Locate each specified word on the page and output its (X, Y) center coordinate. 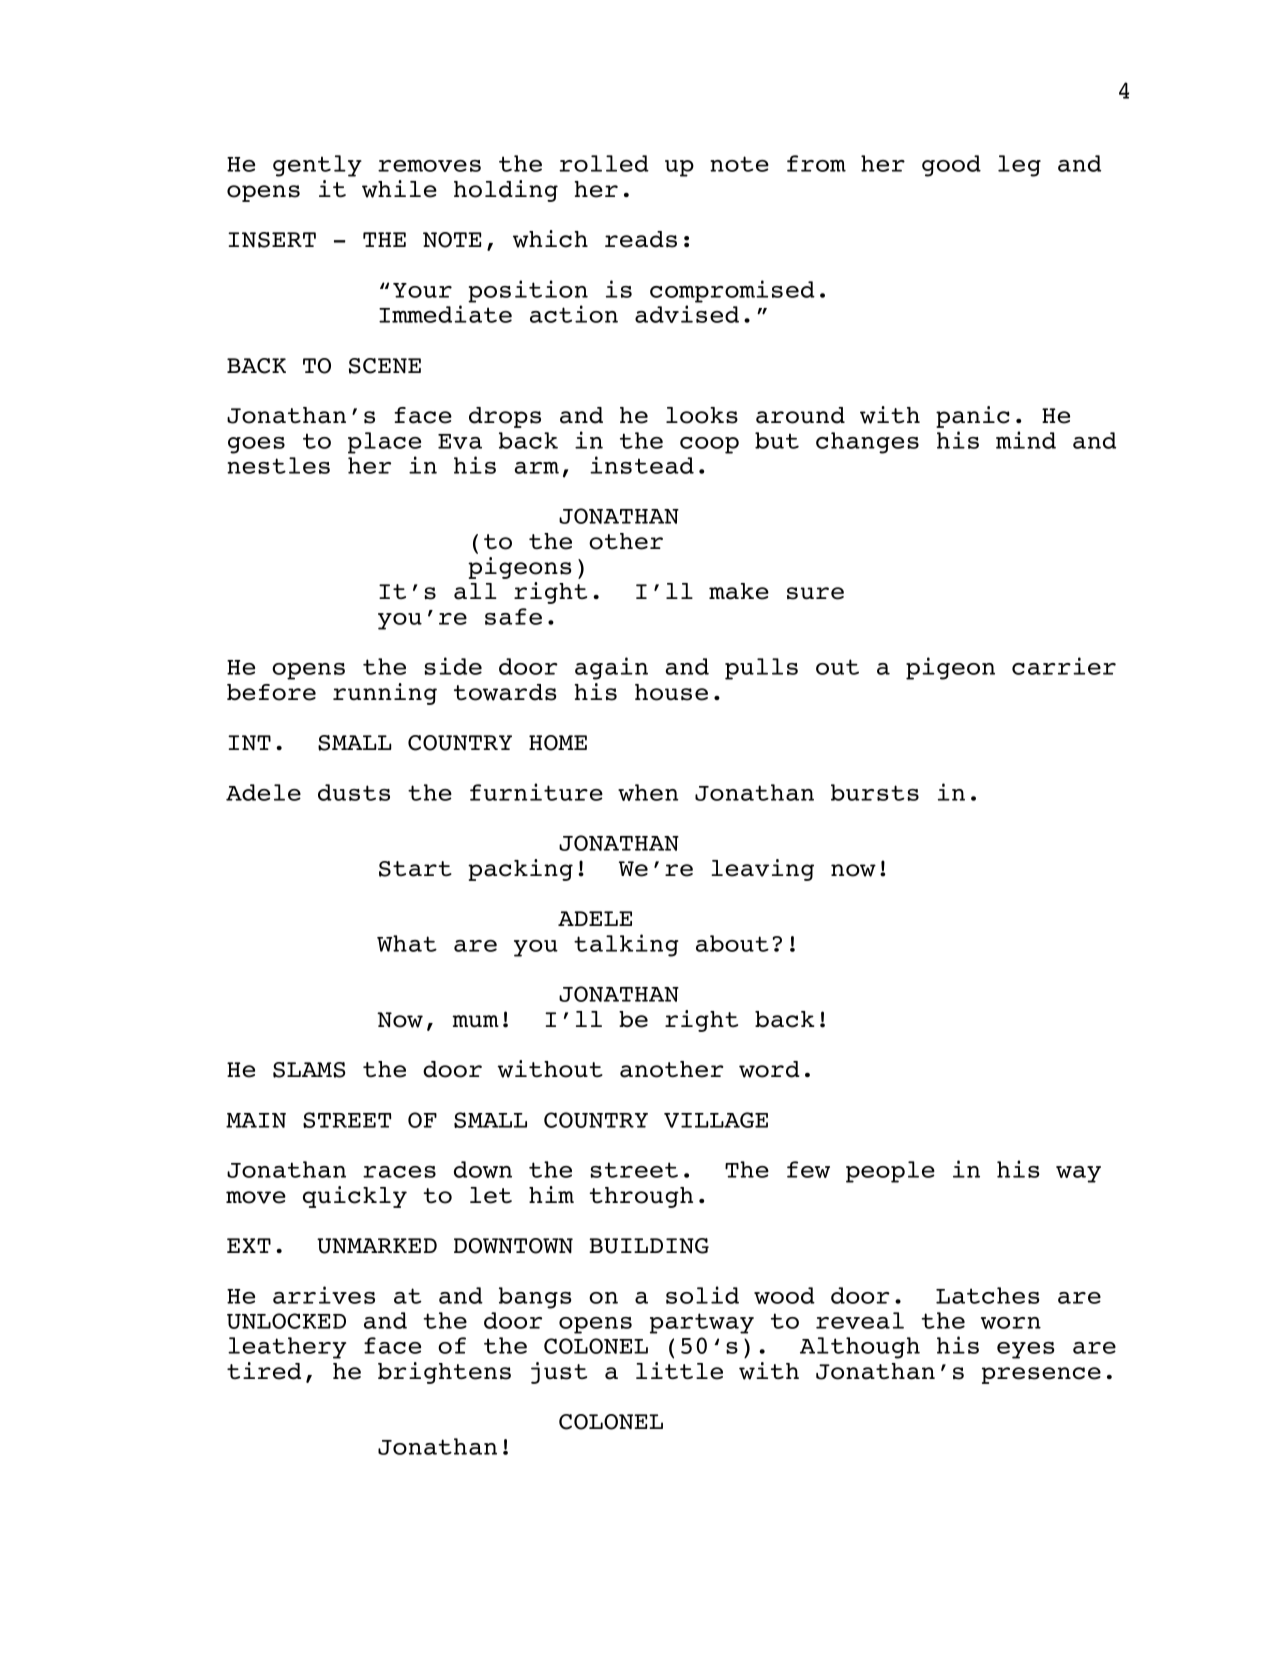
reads (641, 239)
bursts (875, 792)
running (385, 694)
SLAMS (309, 1070)
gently (317, 166)
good (951, 166)
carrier (1064, 666)
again (611, 668)
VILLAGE (716, 1120)
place (384, 443)
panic (973, 417)
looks (702, 415)
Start (415, 869)
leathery (287, 1348)
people (890, 1172)
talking (626, 945)
